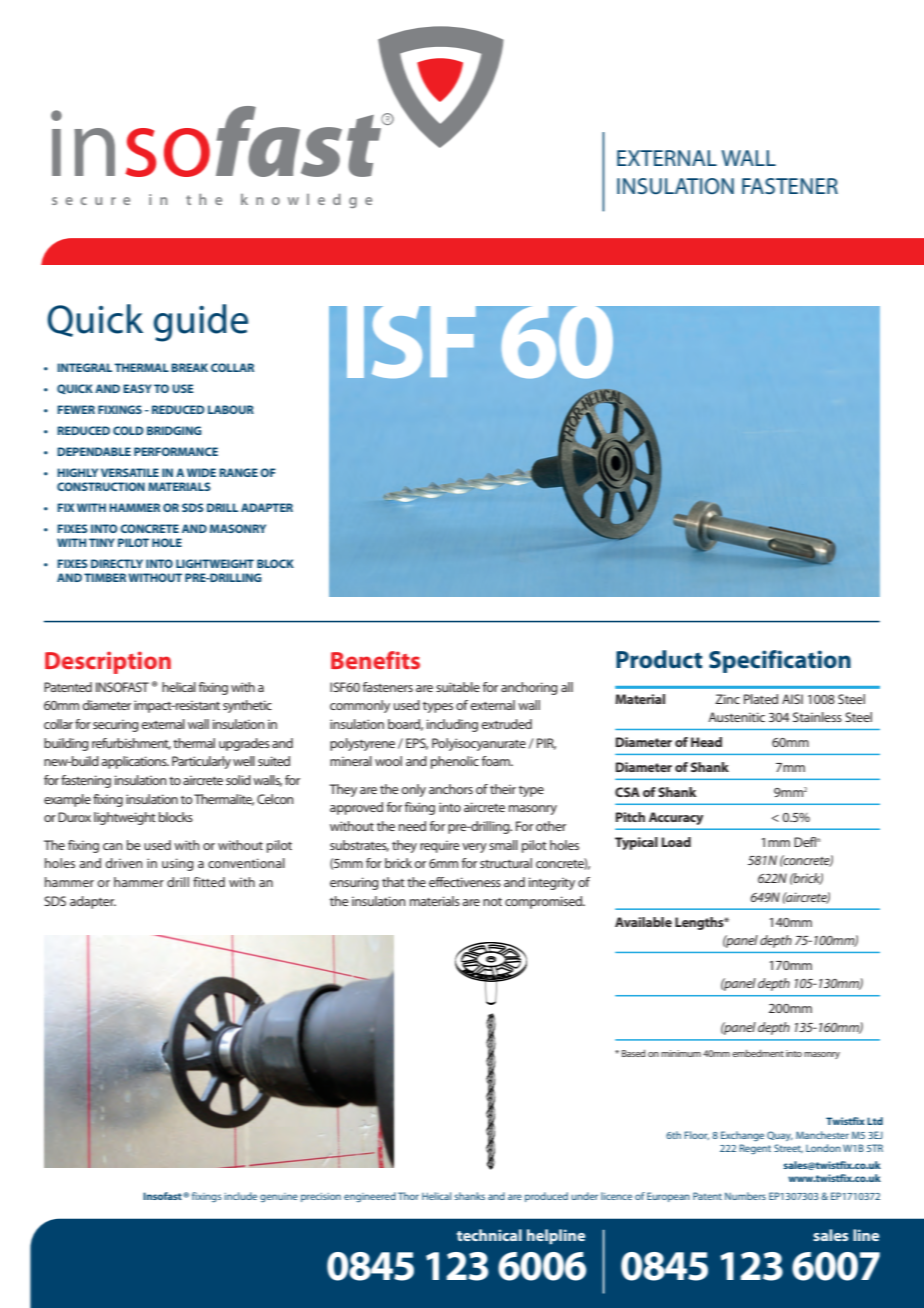 This screenshot has width=924, height=1308. What do you see at coordinates (659, 659) in the screenshot?
I see `Product` at bounding box center [659, 659].
